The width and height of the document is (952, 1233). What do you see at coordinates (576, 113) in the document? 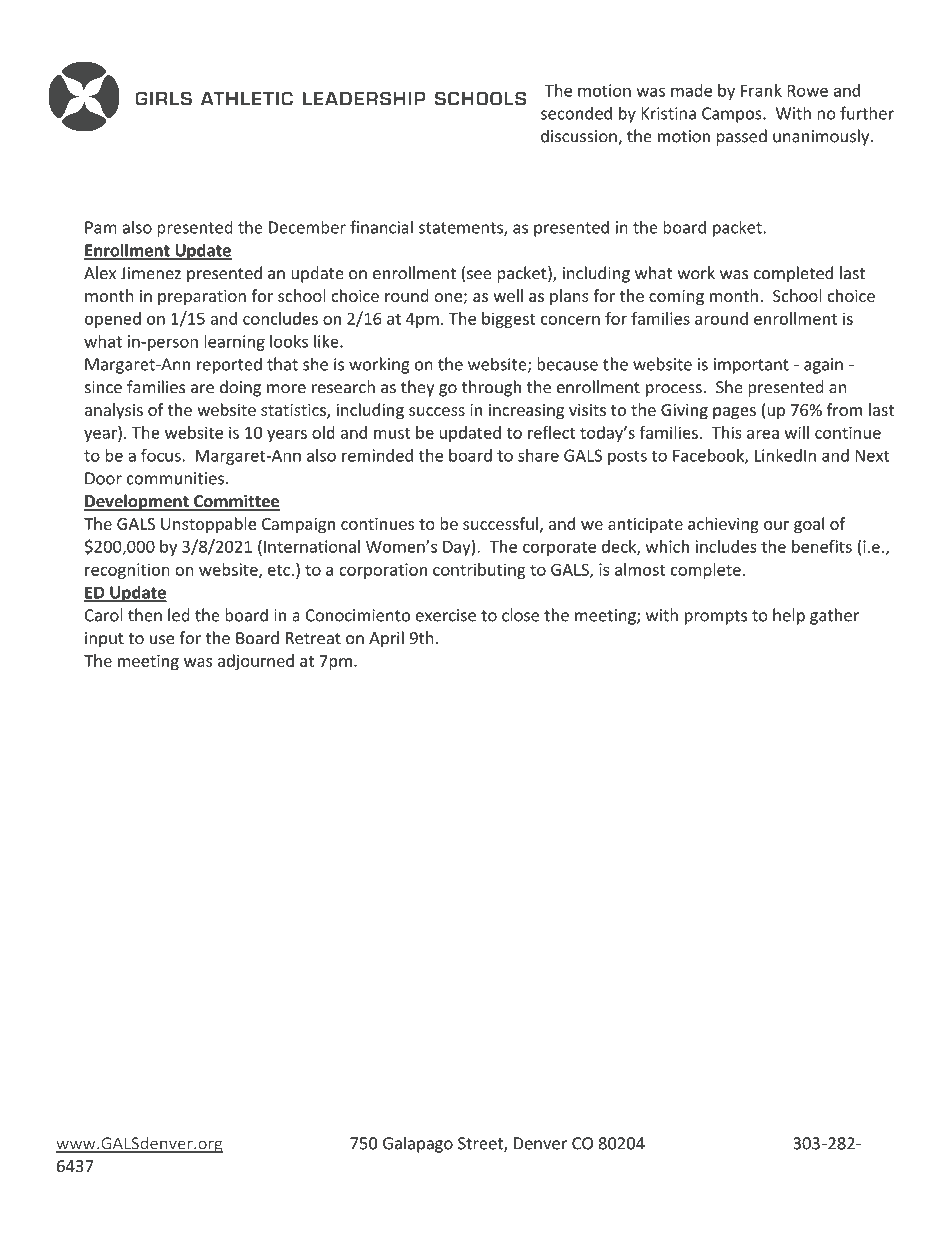
I see `seconded` at bounding box center [576, 113].
